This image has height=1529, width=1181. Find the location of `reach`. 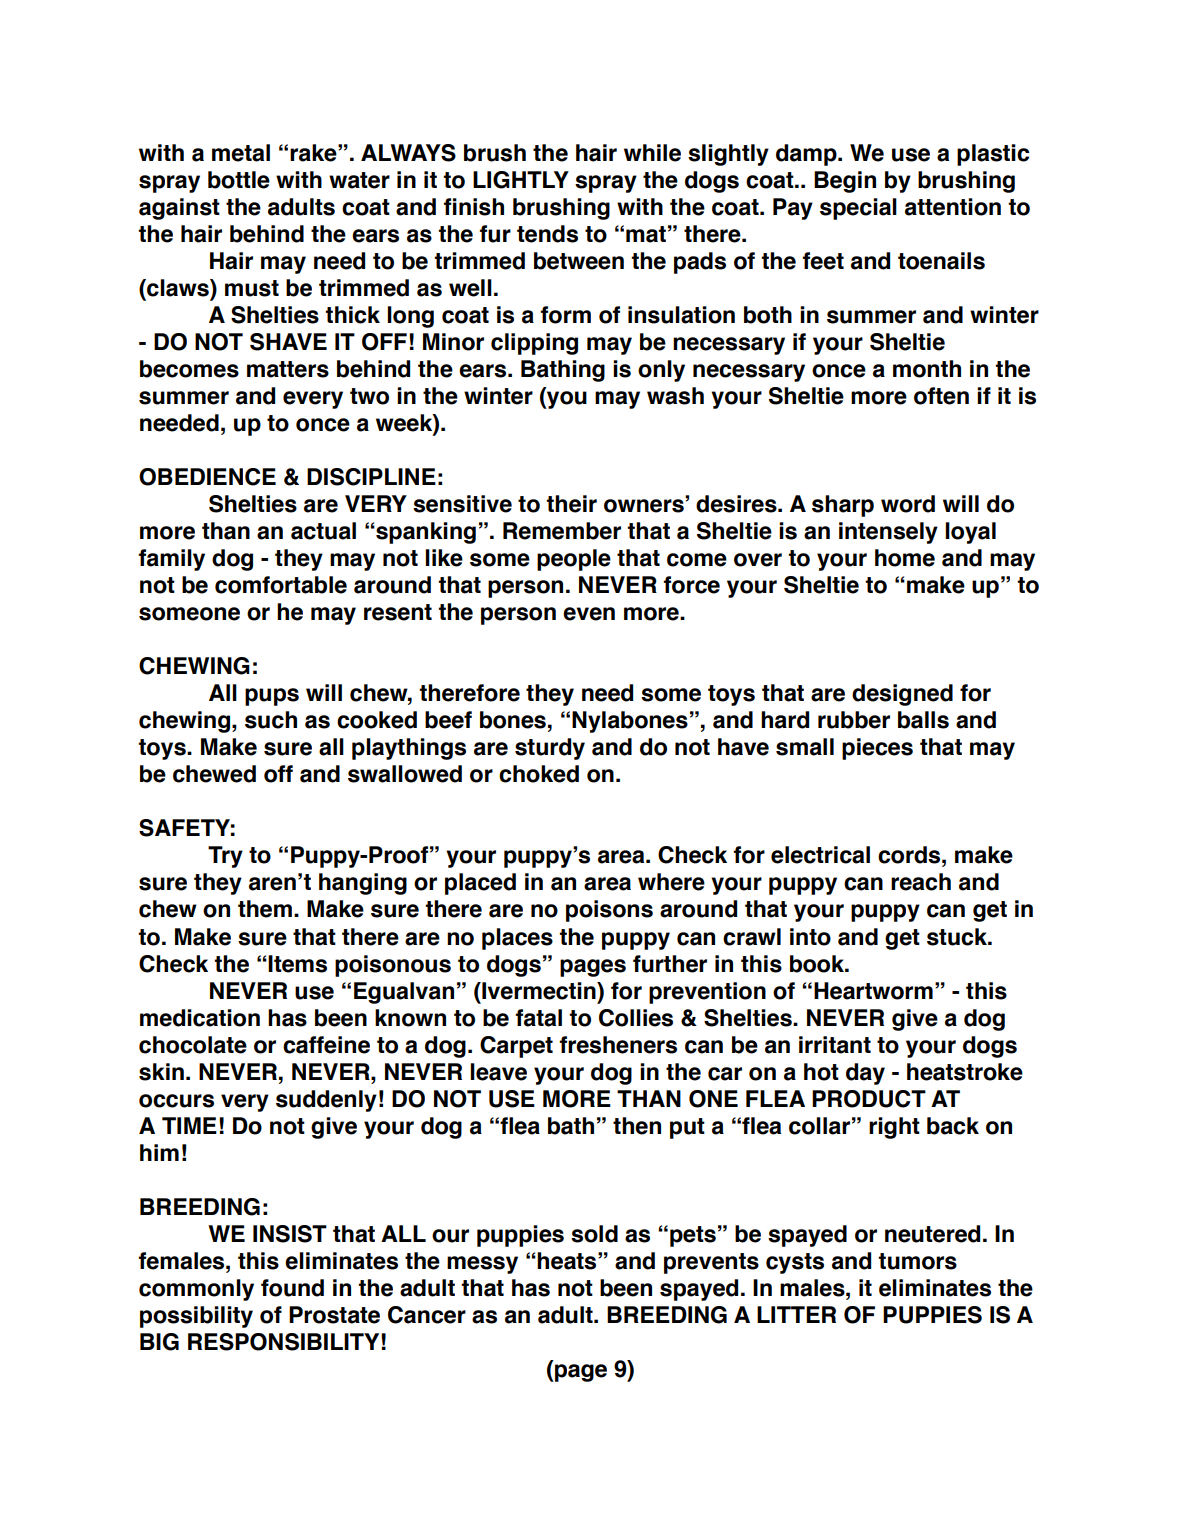

reach is located at coordinates (921, 882).
